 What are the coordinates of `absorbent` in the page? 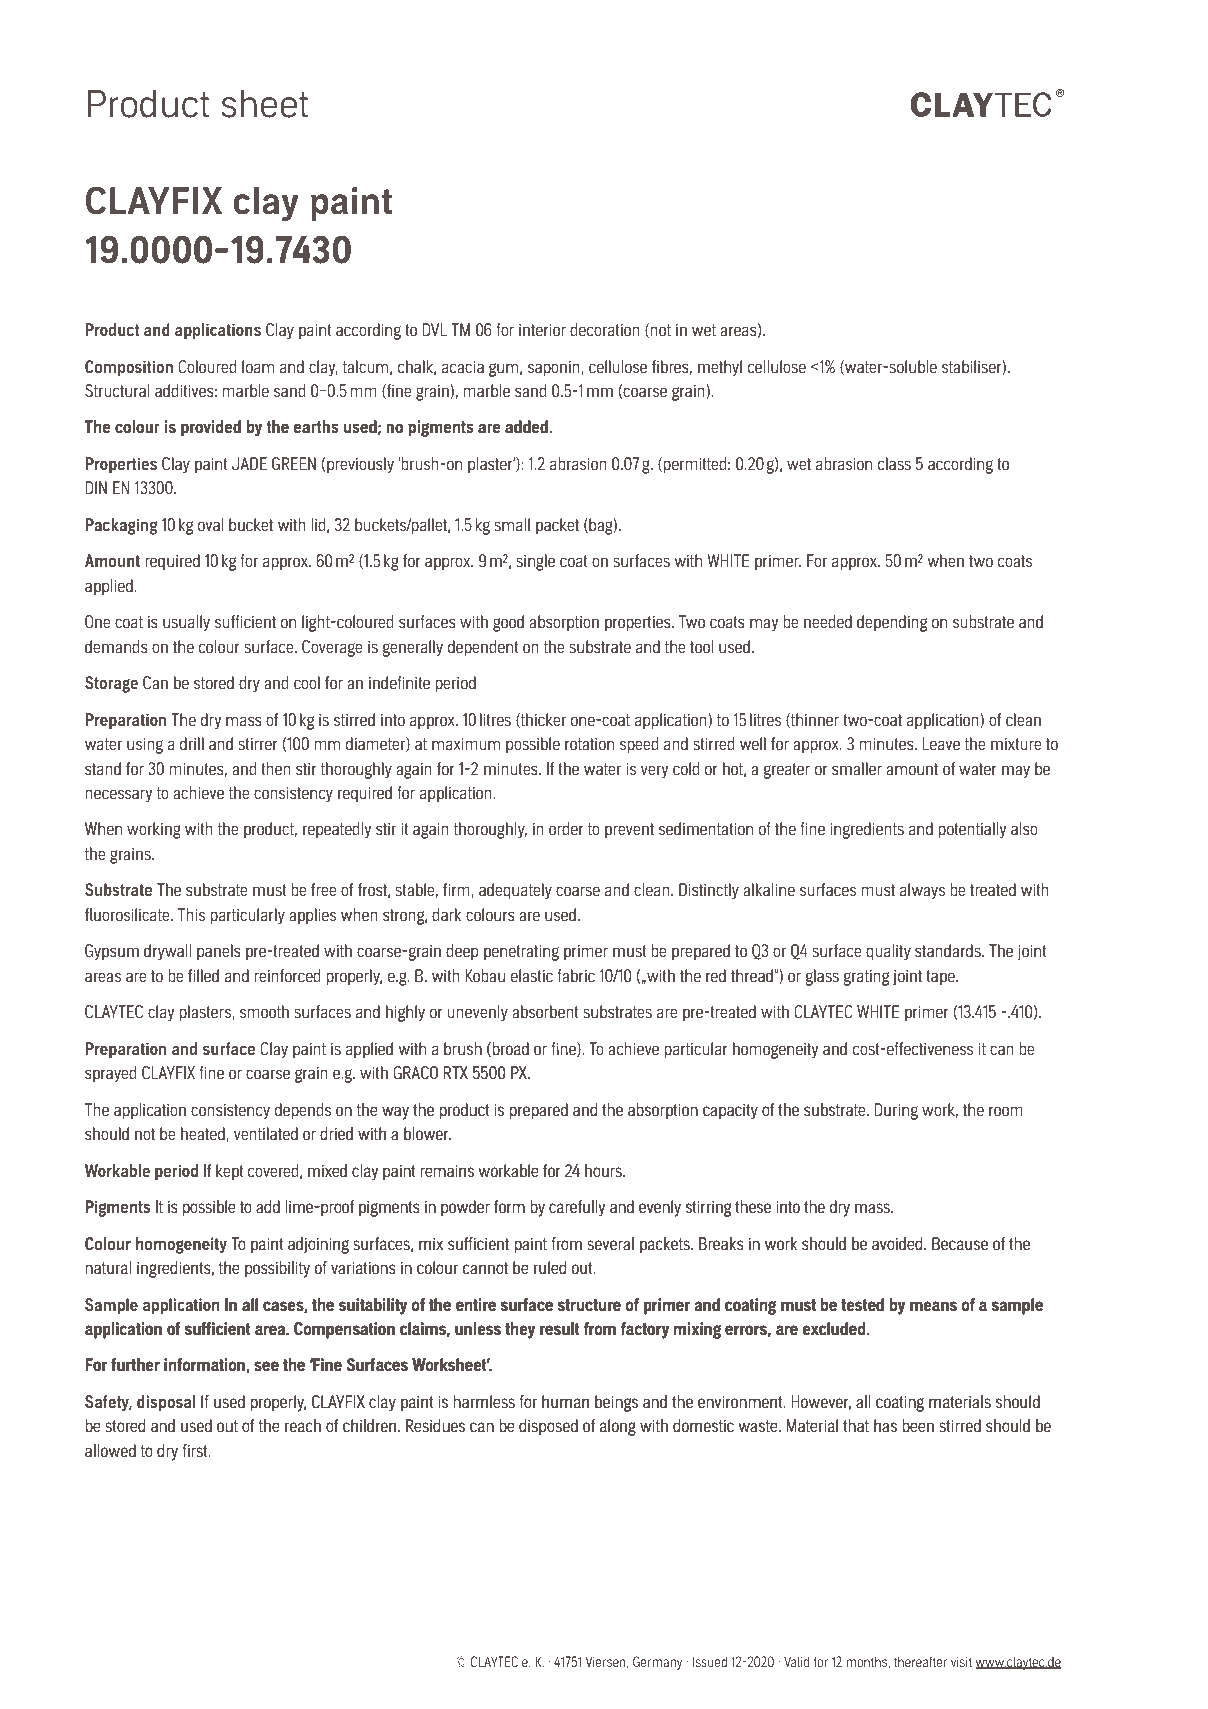 It's located at (545, 1011).
